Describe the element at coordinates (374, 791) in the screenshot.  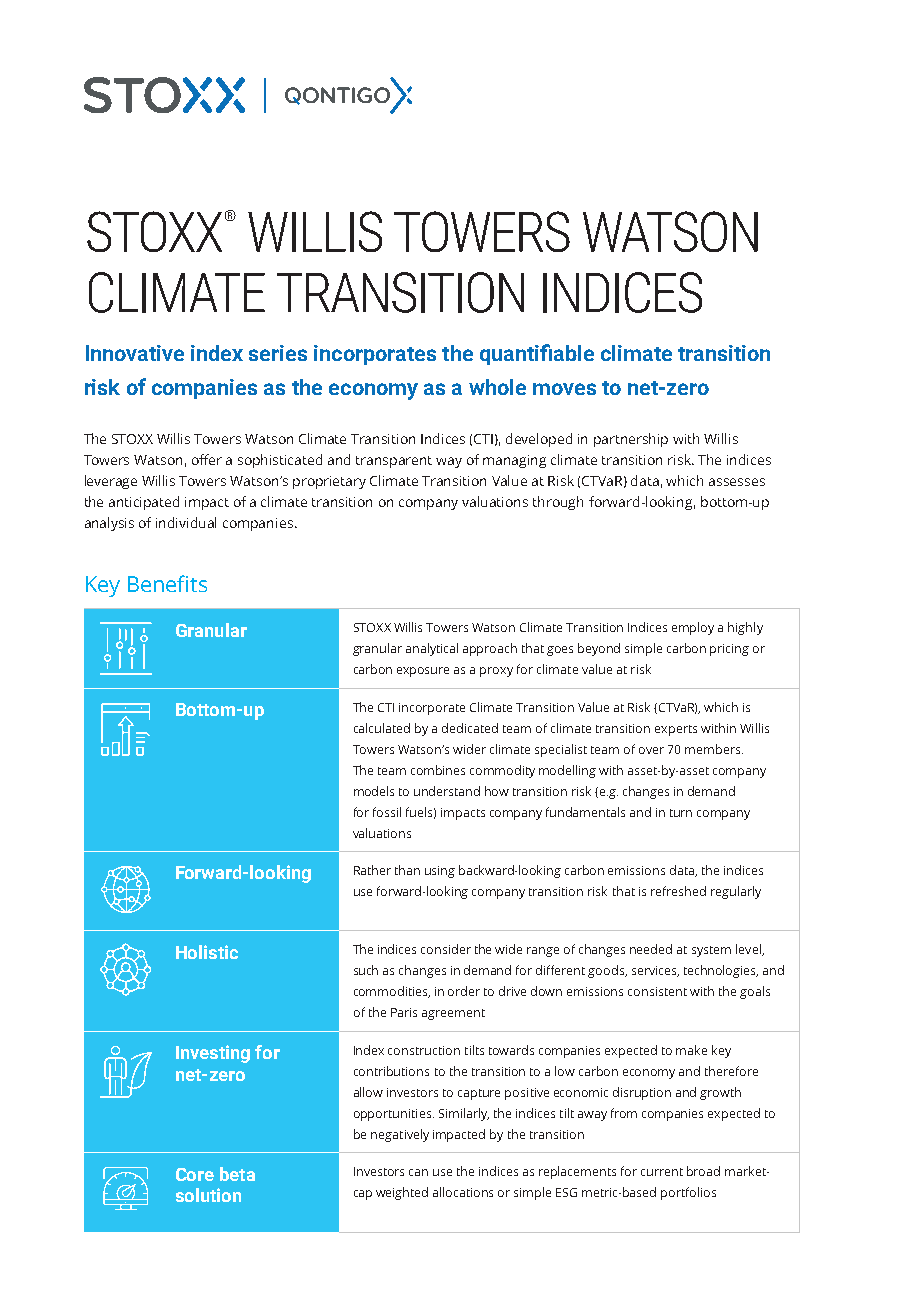
I see `models` at that location.
